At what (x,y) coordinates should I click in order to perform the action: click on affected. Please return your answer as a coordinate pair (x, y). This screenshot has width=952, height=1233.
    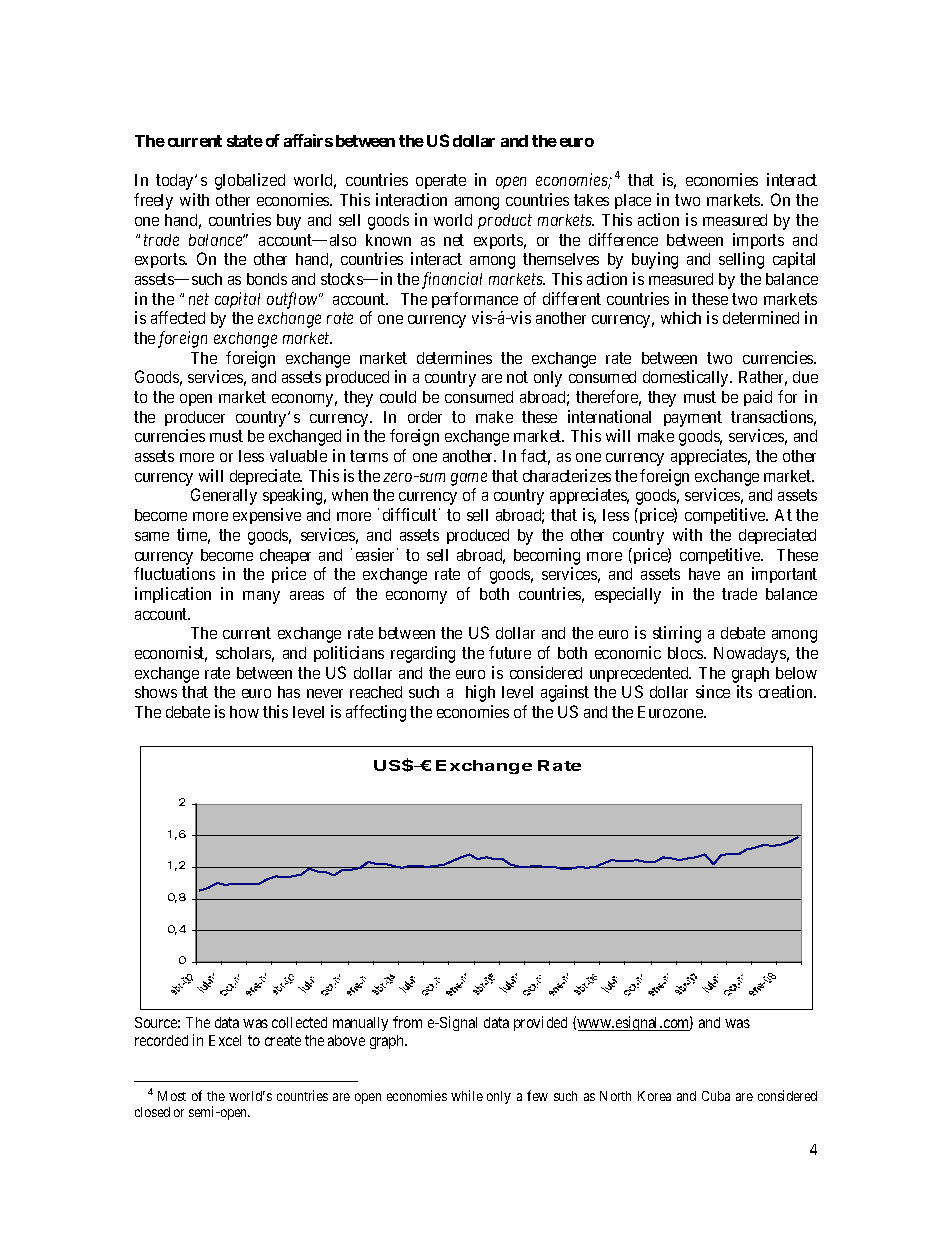
    Looking at the image, I should click on (178, 317).
